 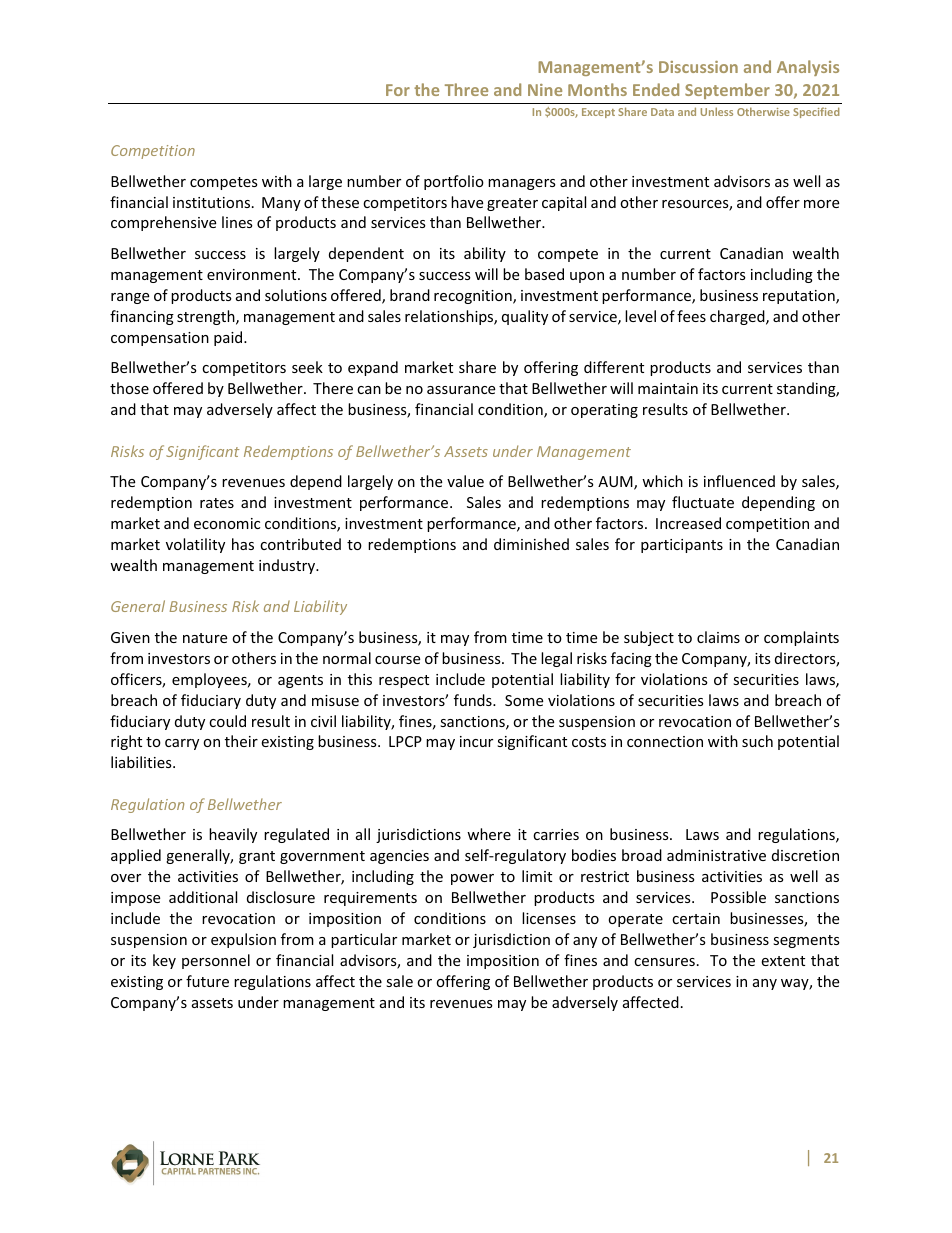 What do you see at coordinates (211, 202) in the page?
I see `institutions` at bounding box center [211, 202].
